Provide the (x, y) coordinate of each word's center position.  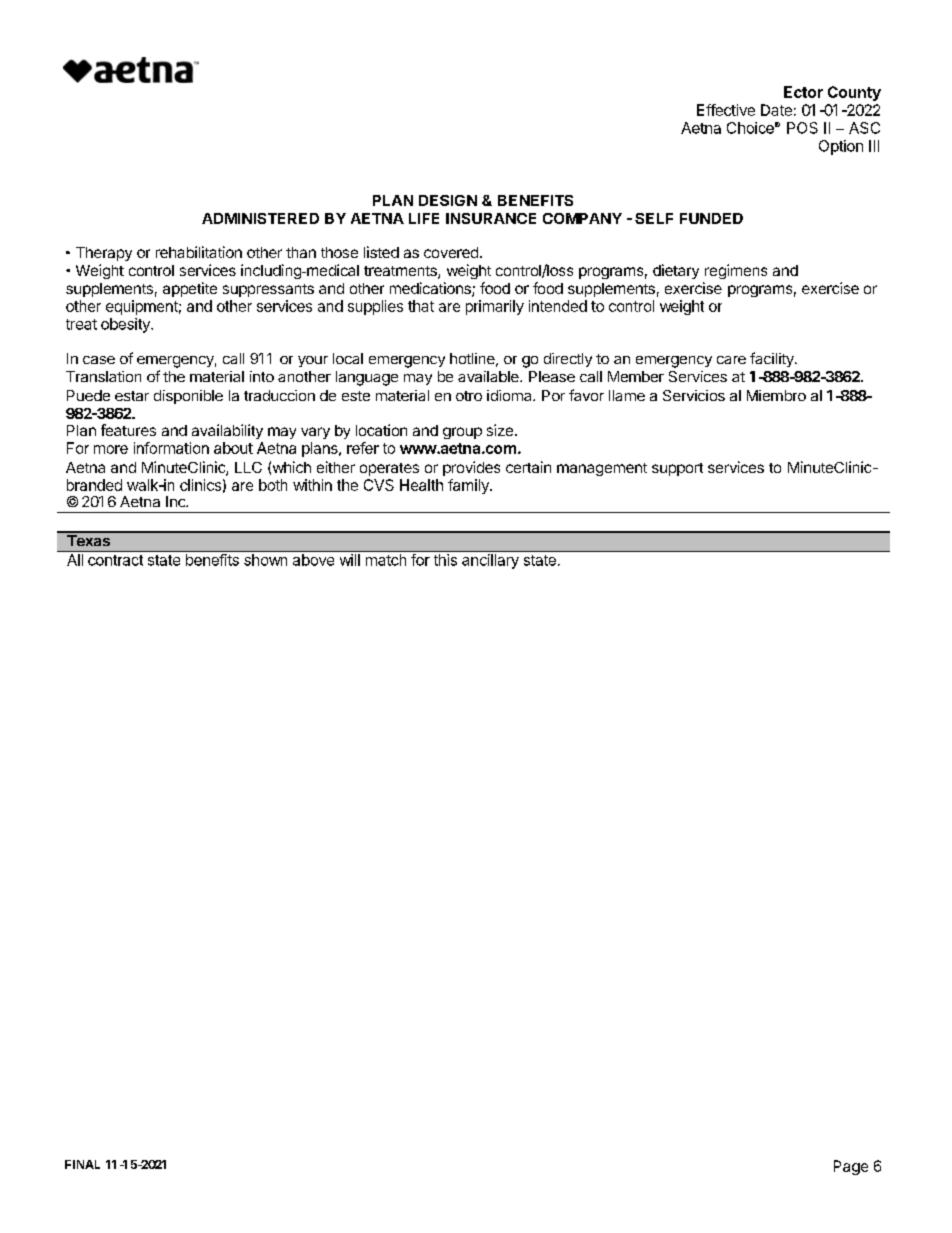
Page (851, 1167)
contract (115, 560)
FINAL (82, 1164)
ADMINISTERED (260, 218)
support (677, 469)
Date (776, 110)
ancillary (490, 561)
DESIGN (448, 200)
